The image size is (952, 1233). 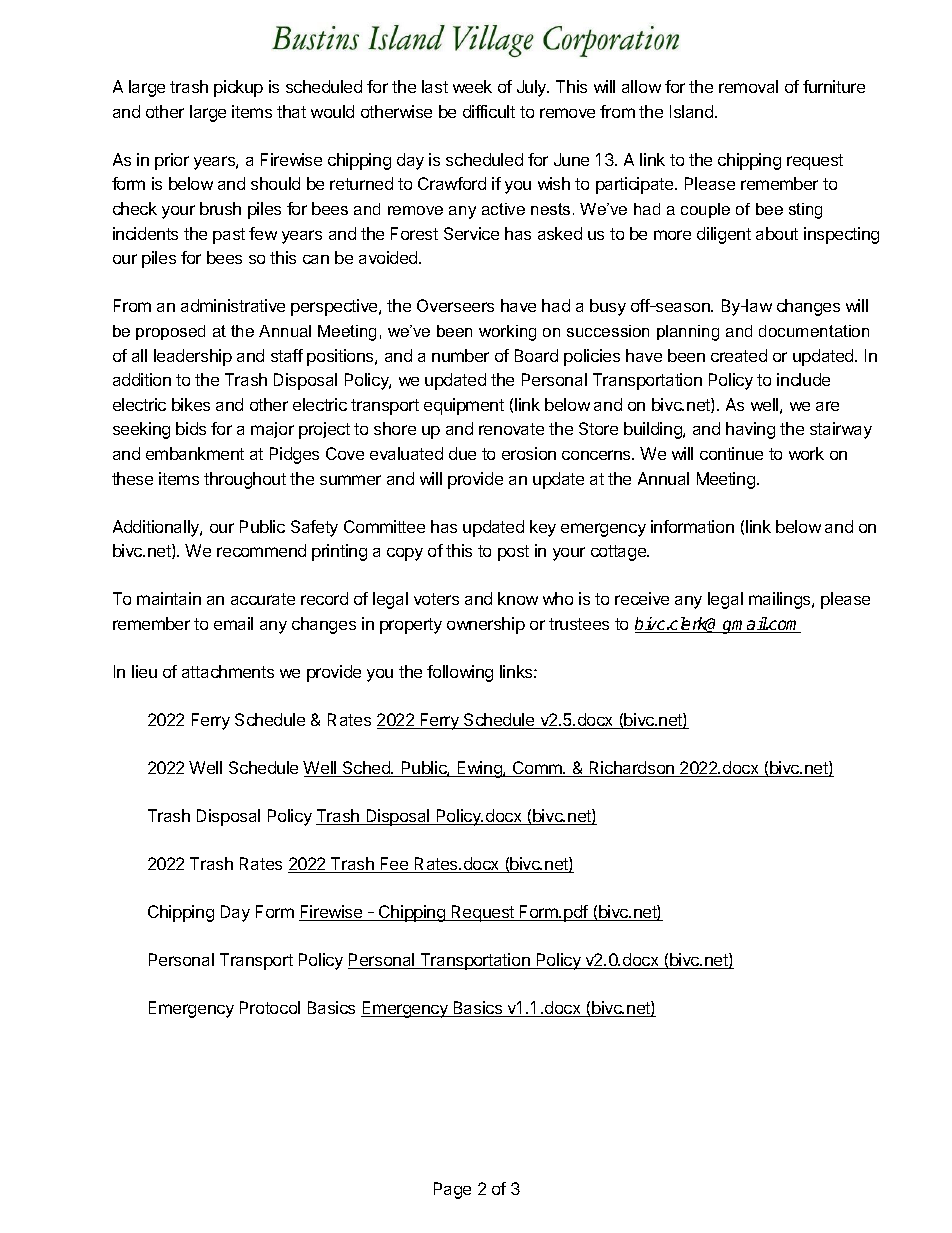 I want to click on Protocol, so click(x=270, y=1007).
